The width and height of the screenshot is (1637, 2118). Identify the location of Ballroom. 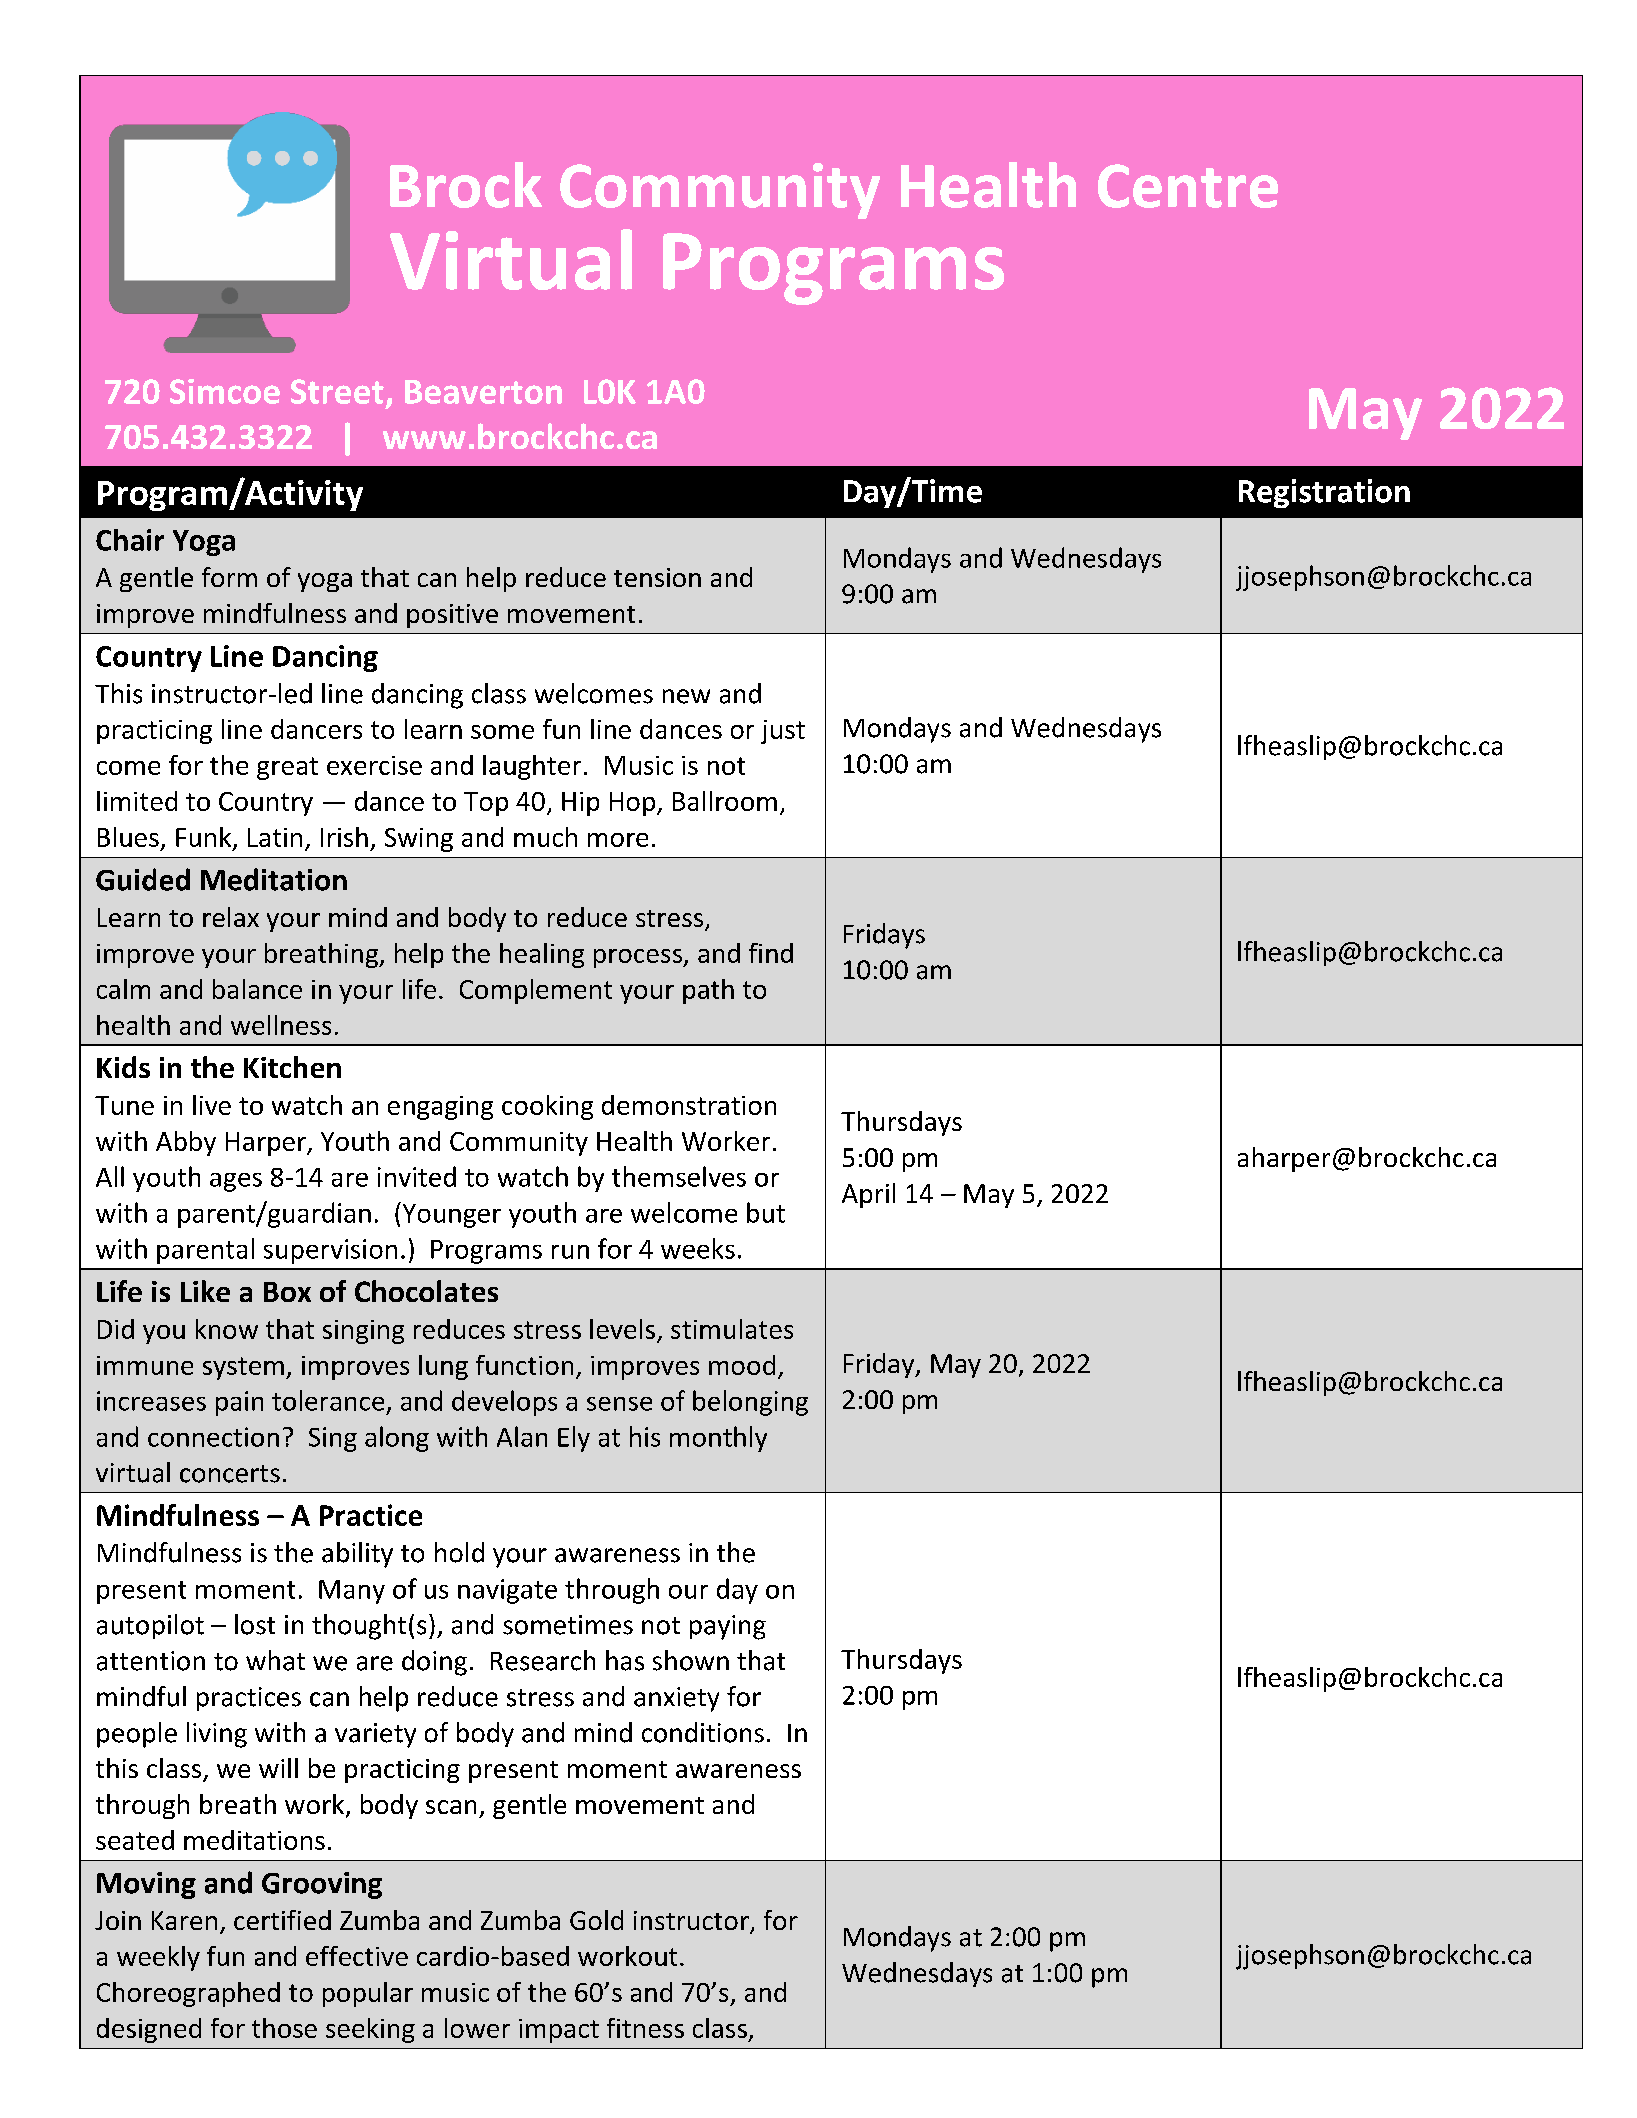
(725, 801).
